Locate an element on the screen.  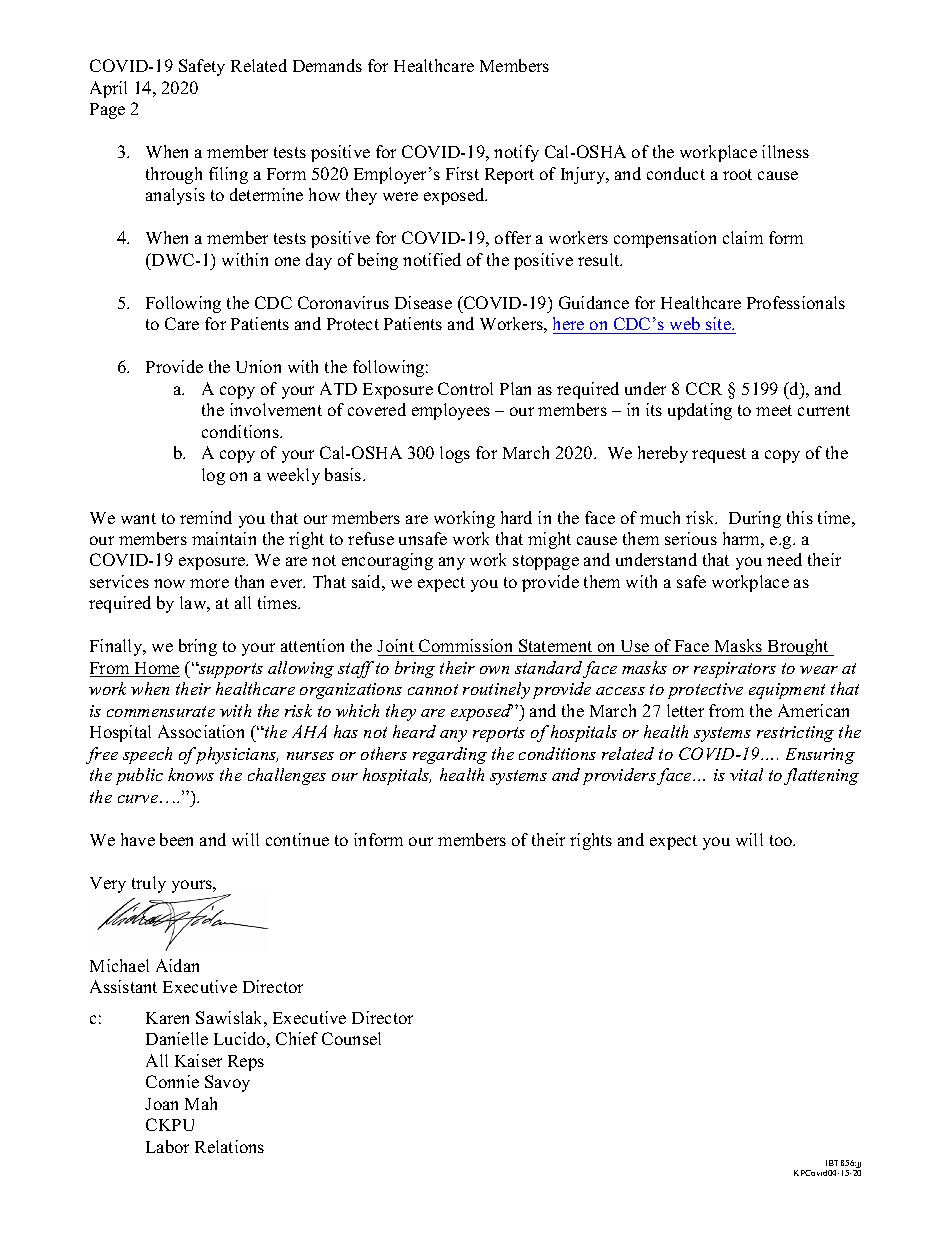
site is located at coordinates (719, 323).
